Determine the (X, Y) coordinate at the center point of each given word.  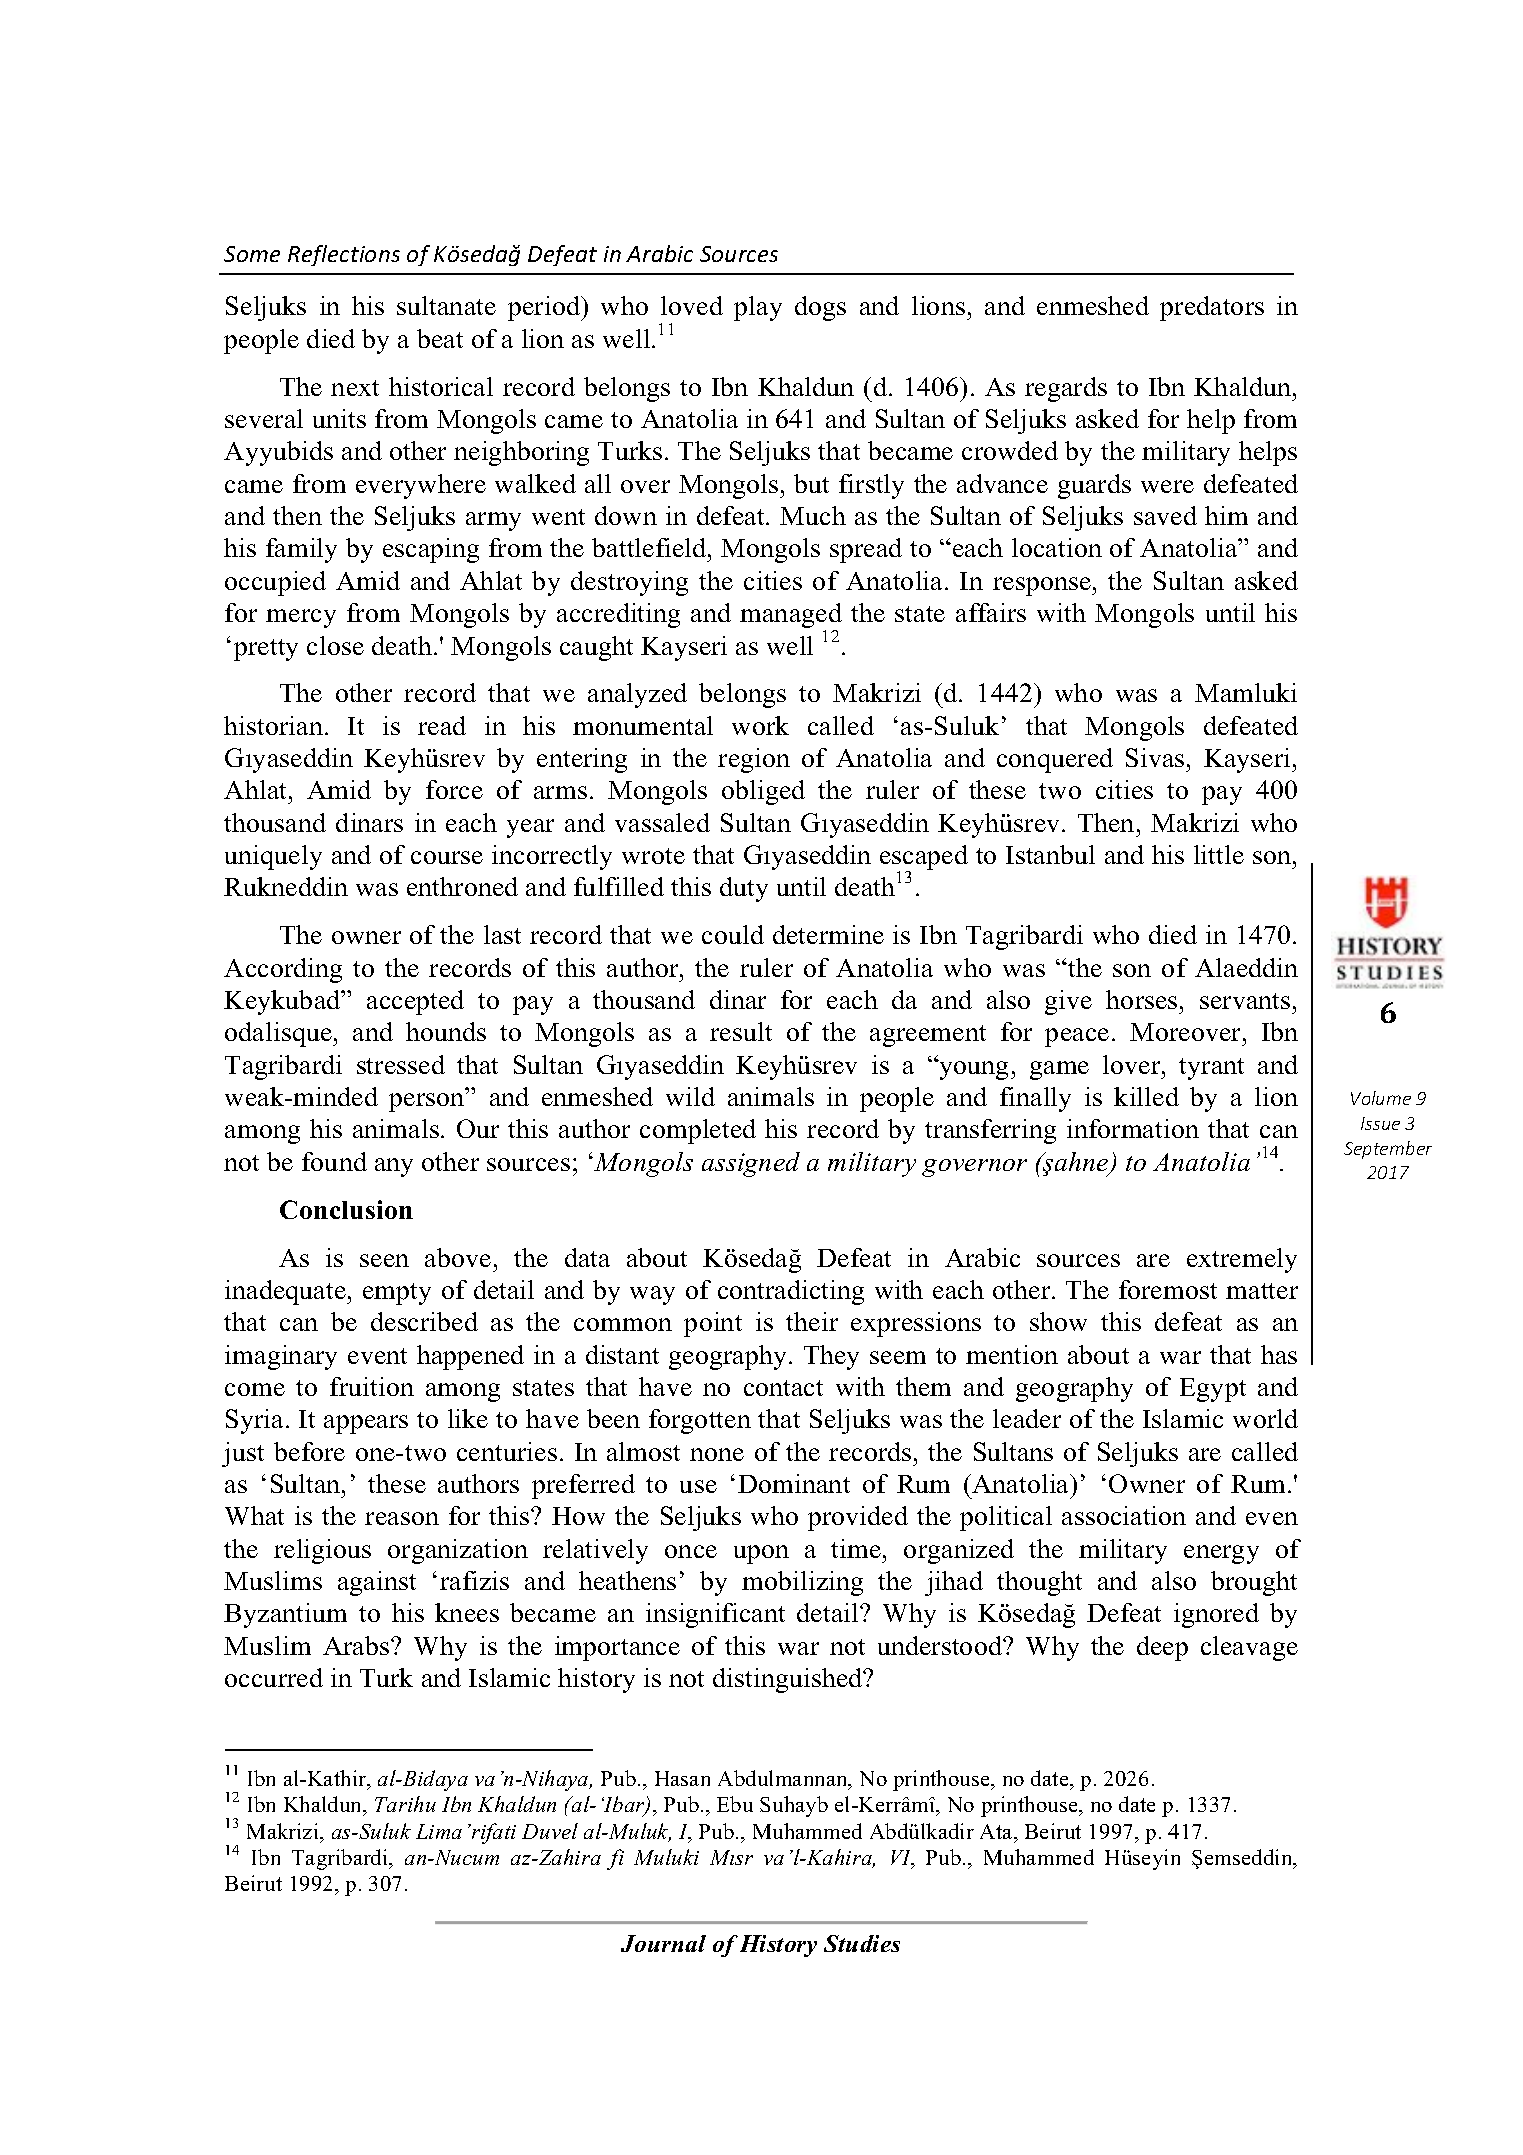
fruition (372, 1386)
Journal (663, 1943)
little (1219, 854)
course (447, 857)
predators (1212, 308)
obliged (763, 792)
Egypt (1213, 1390)
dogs (820, 308)
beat (440, 338)
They (831, 1357)
